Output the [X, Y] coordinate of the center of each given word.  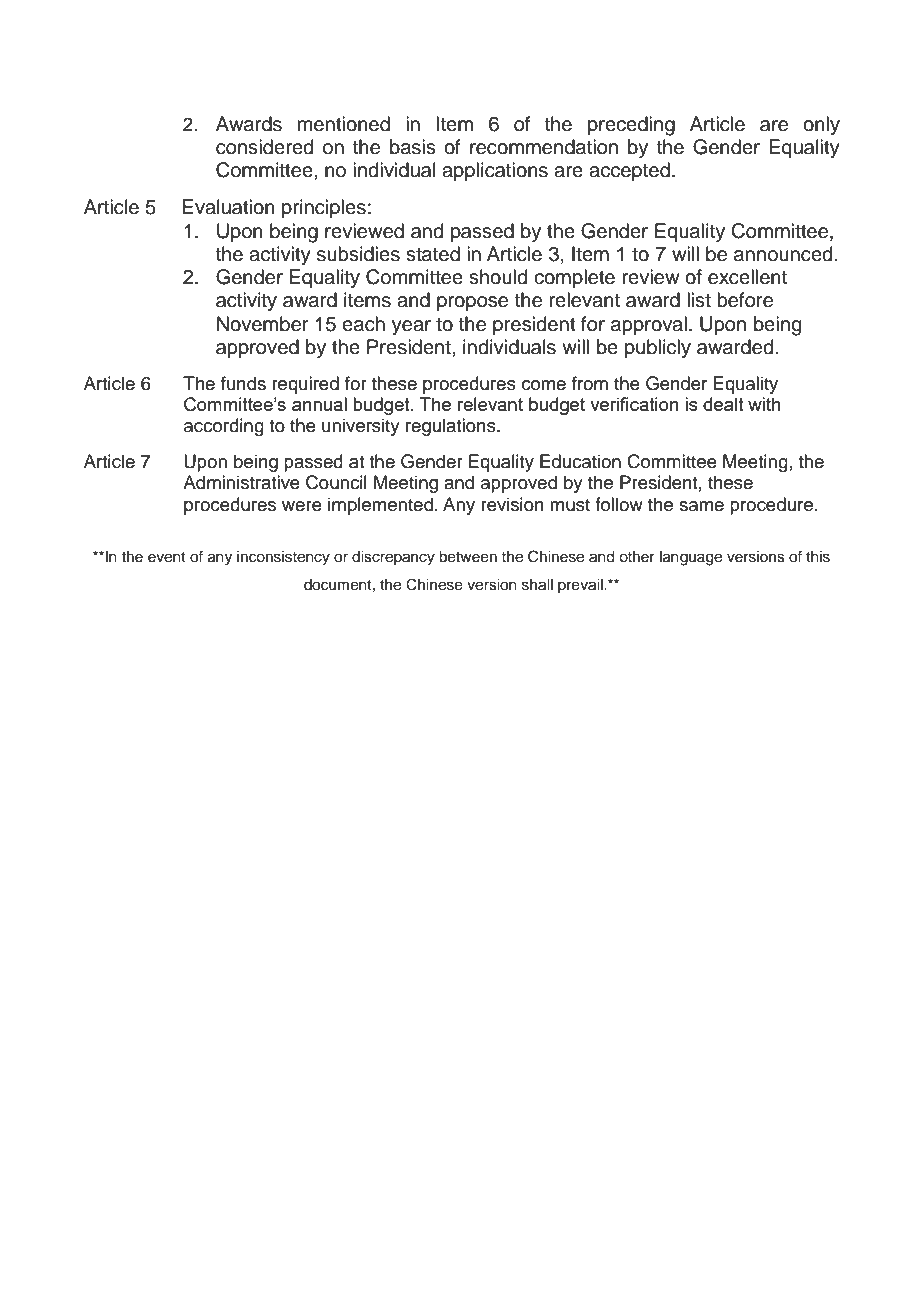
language [691, 558]
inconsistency [283, 558]
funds [243, 383]
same [701, 506]
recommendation [544, 147]
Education [580, 461]
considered [264, 147]
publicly [658, 349]
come [544, 385]
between [468, 557]
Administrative [241, 482]
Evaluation [229, 207]
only [821, 126]
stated [433, 254]
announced [783, 254]
